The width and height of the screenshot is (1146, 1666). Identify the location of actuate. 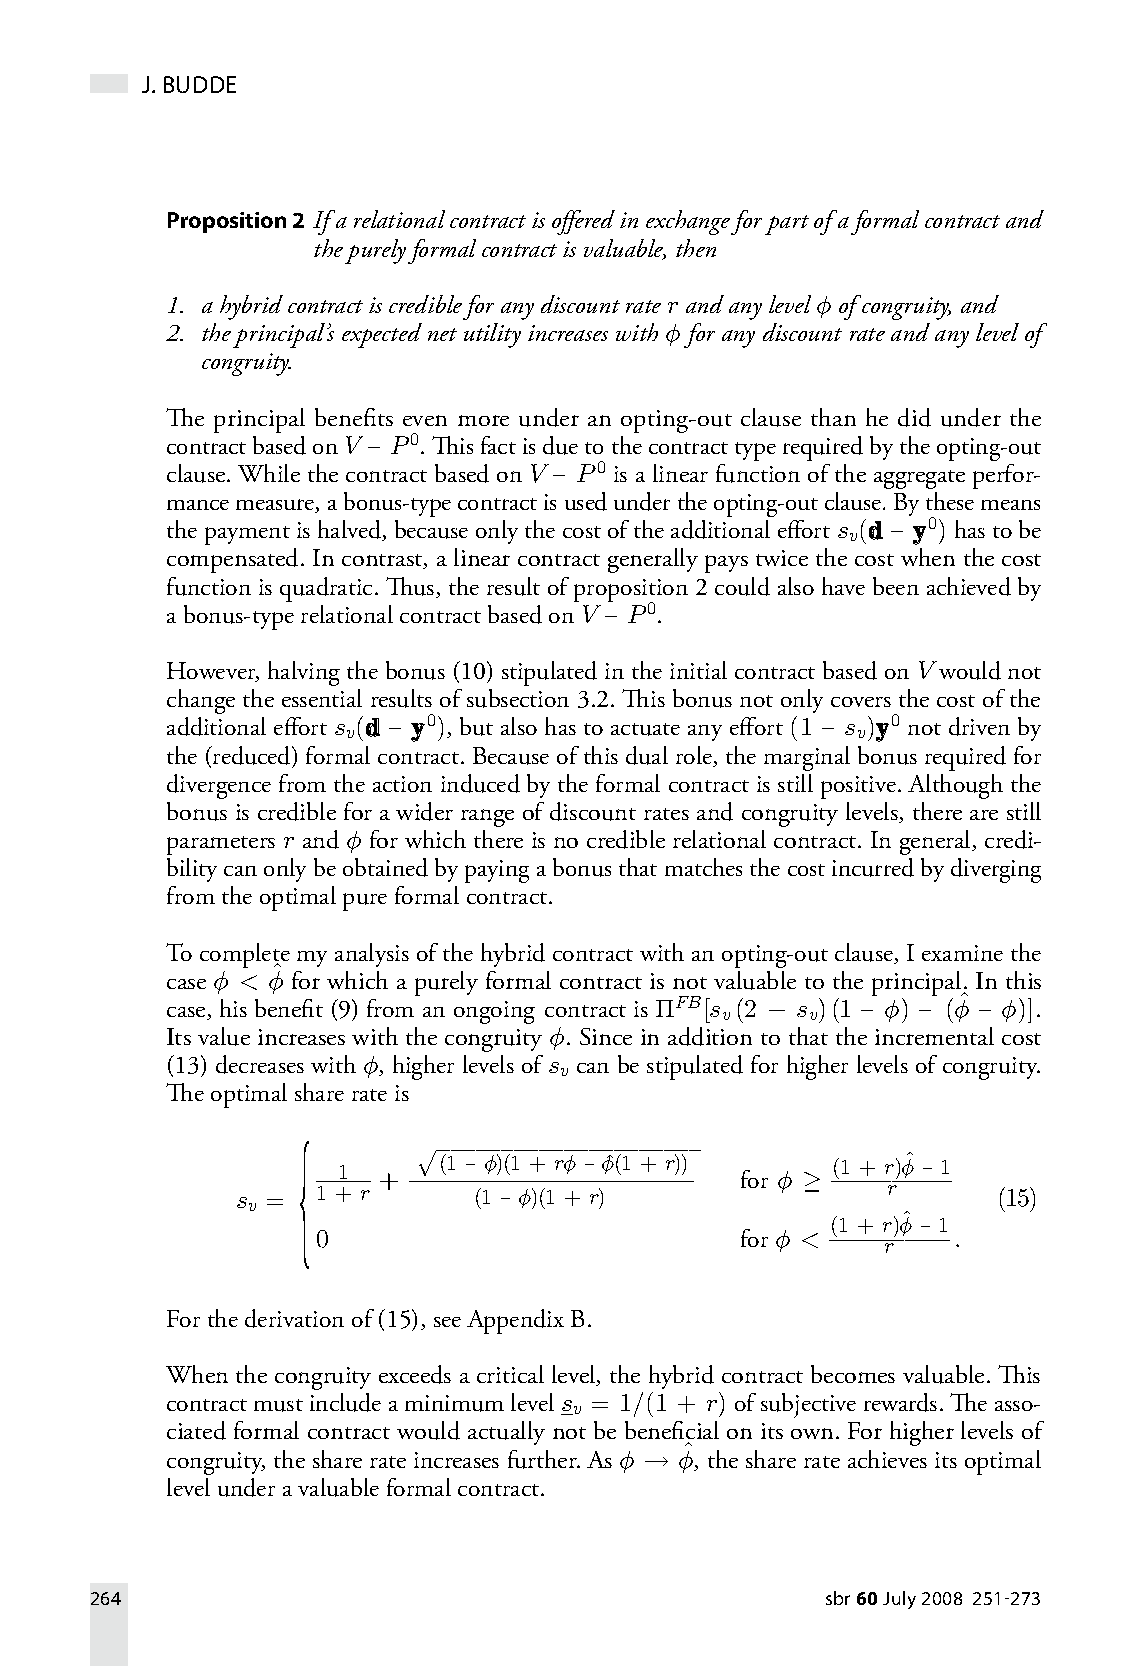
(645, 729).
